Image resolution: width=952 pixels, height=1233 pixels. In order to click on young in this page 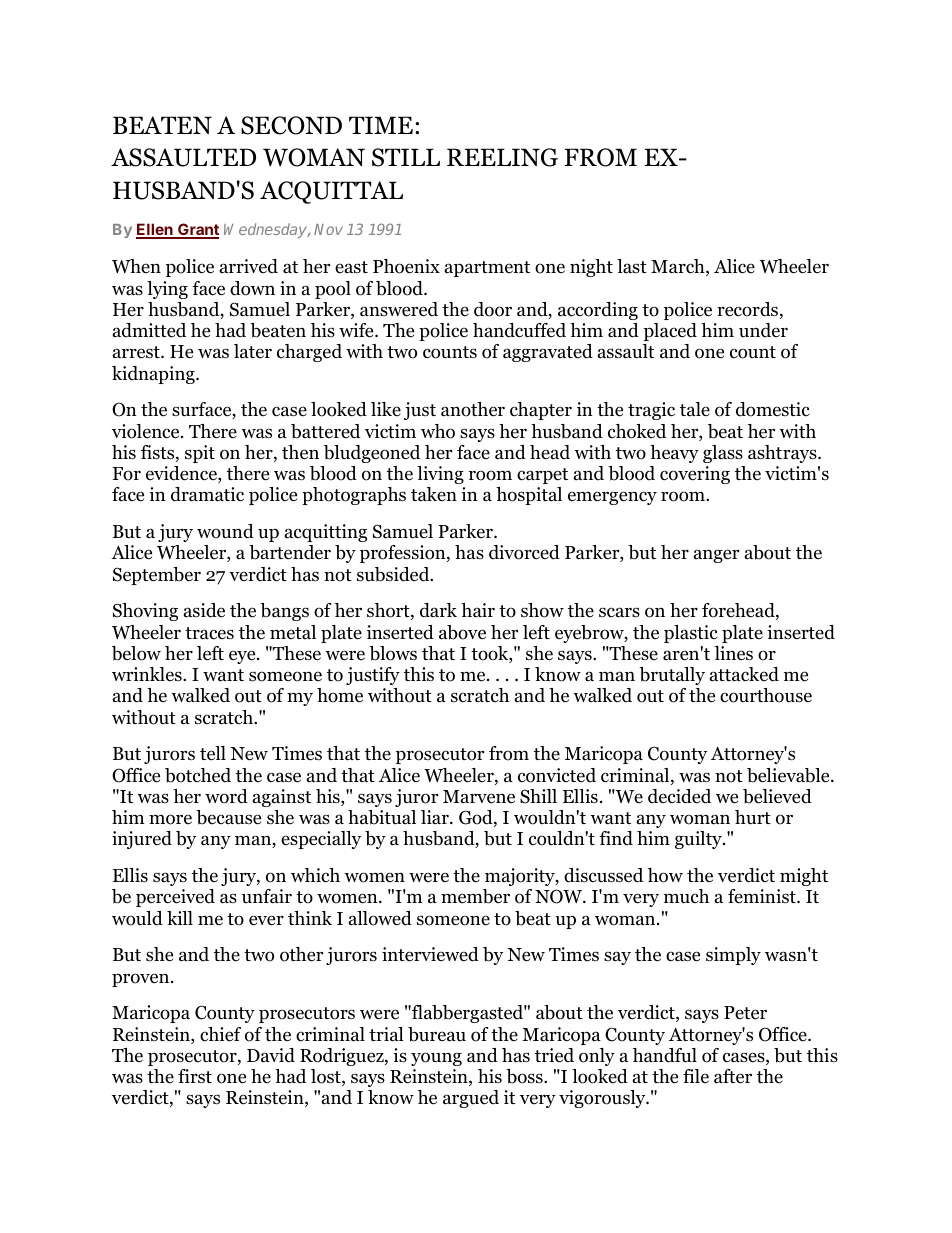, I will do `click(436, 1059)`.
